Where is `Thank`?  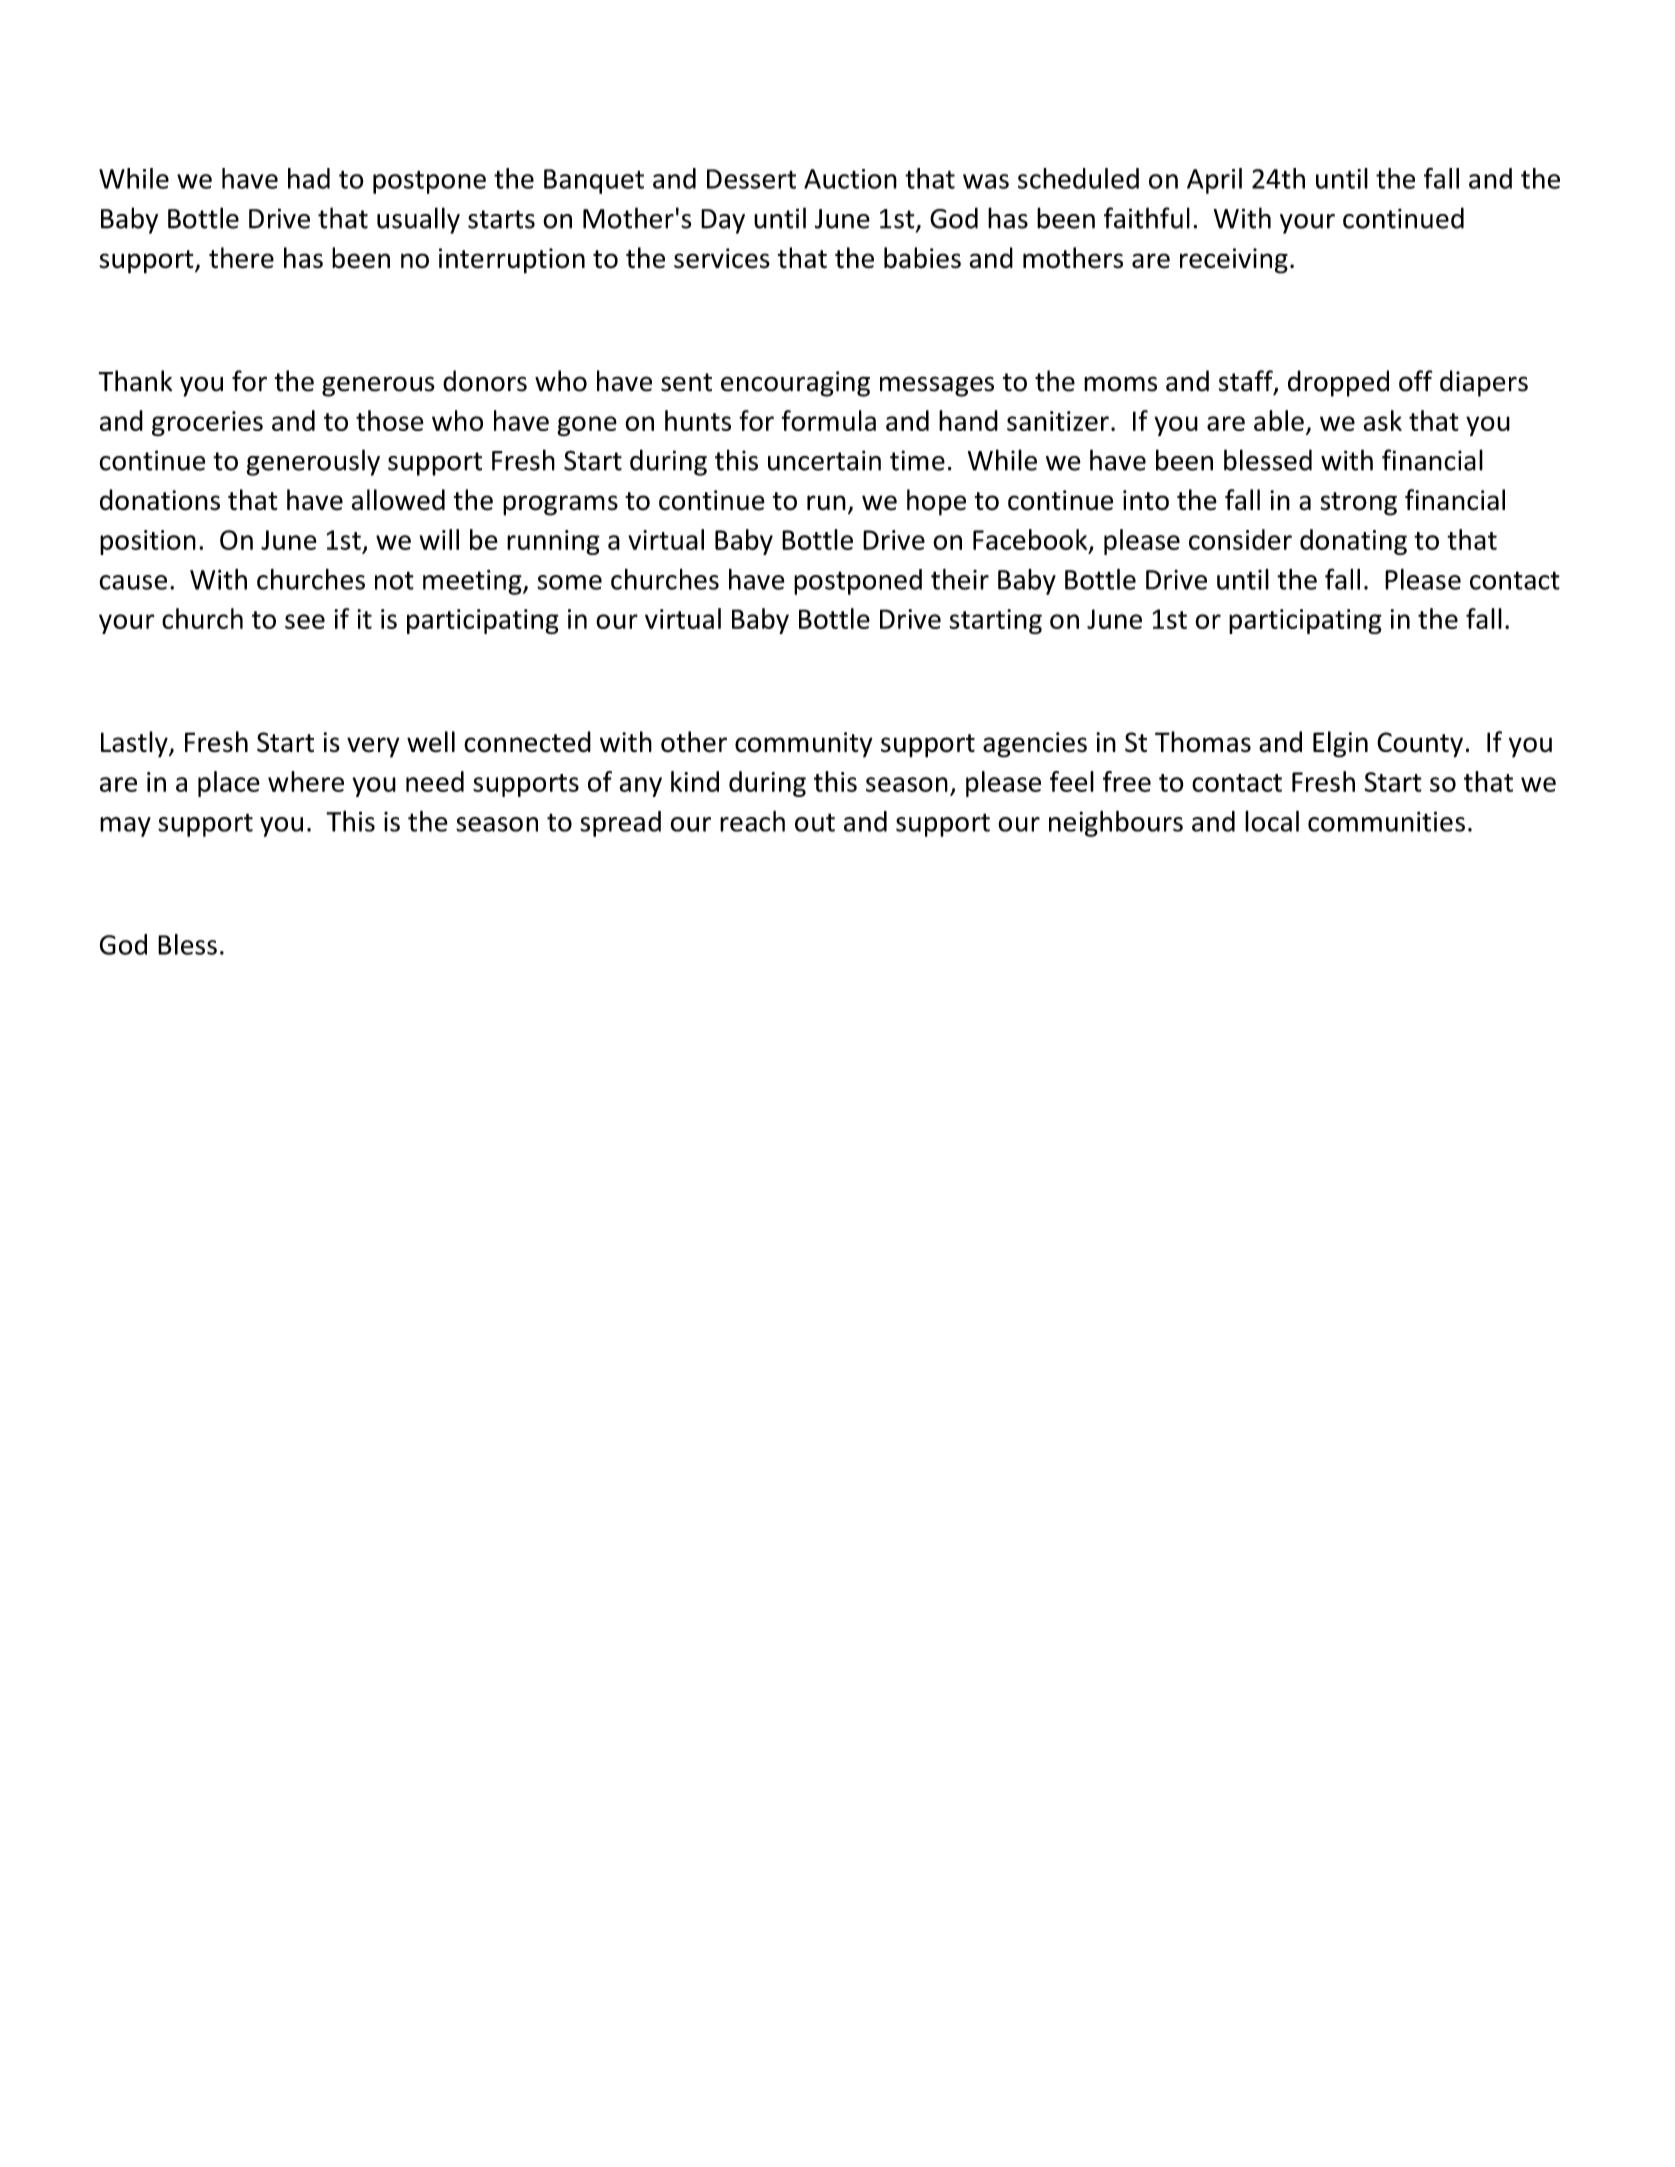 Thank is located at coordinates (135, 381).
